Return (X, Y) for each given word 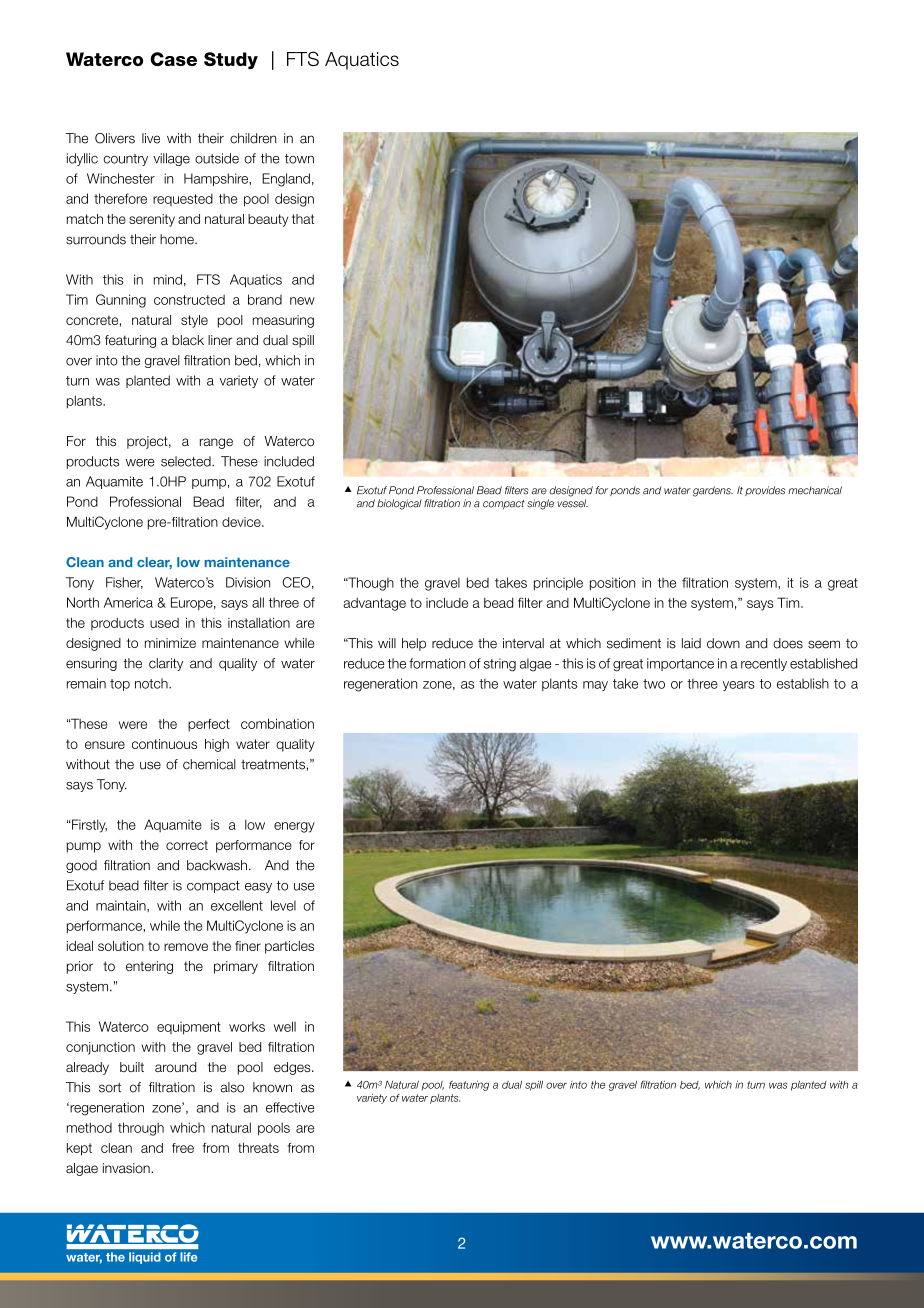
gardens (713, 491)
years (739, 686)
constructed (189, 299)
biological (399, 504)
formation (437, 663)
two (654, 684)
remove (186, 947)
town (299, 159)
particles (289, 947)
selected (187, 461)
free (183, 1148)
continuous (164, 744)
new (302, 301)
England (286, 180)
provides (765, 491)
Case (173, 59)
